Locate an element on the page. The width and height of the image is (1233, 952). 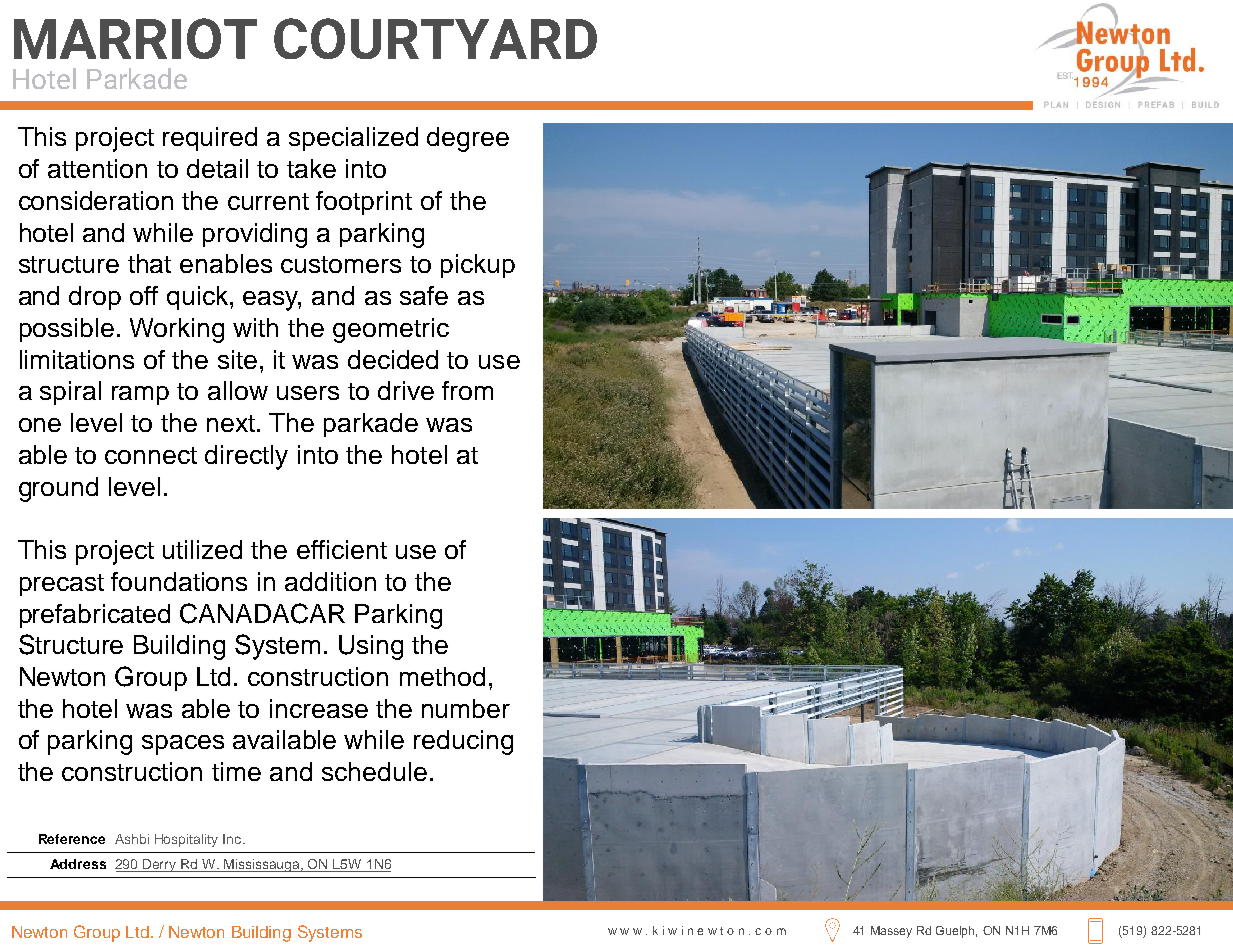
Massey is located at coordinates (891, 932).
